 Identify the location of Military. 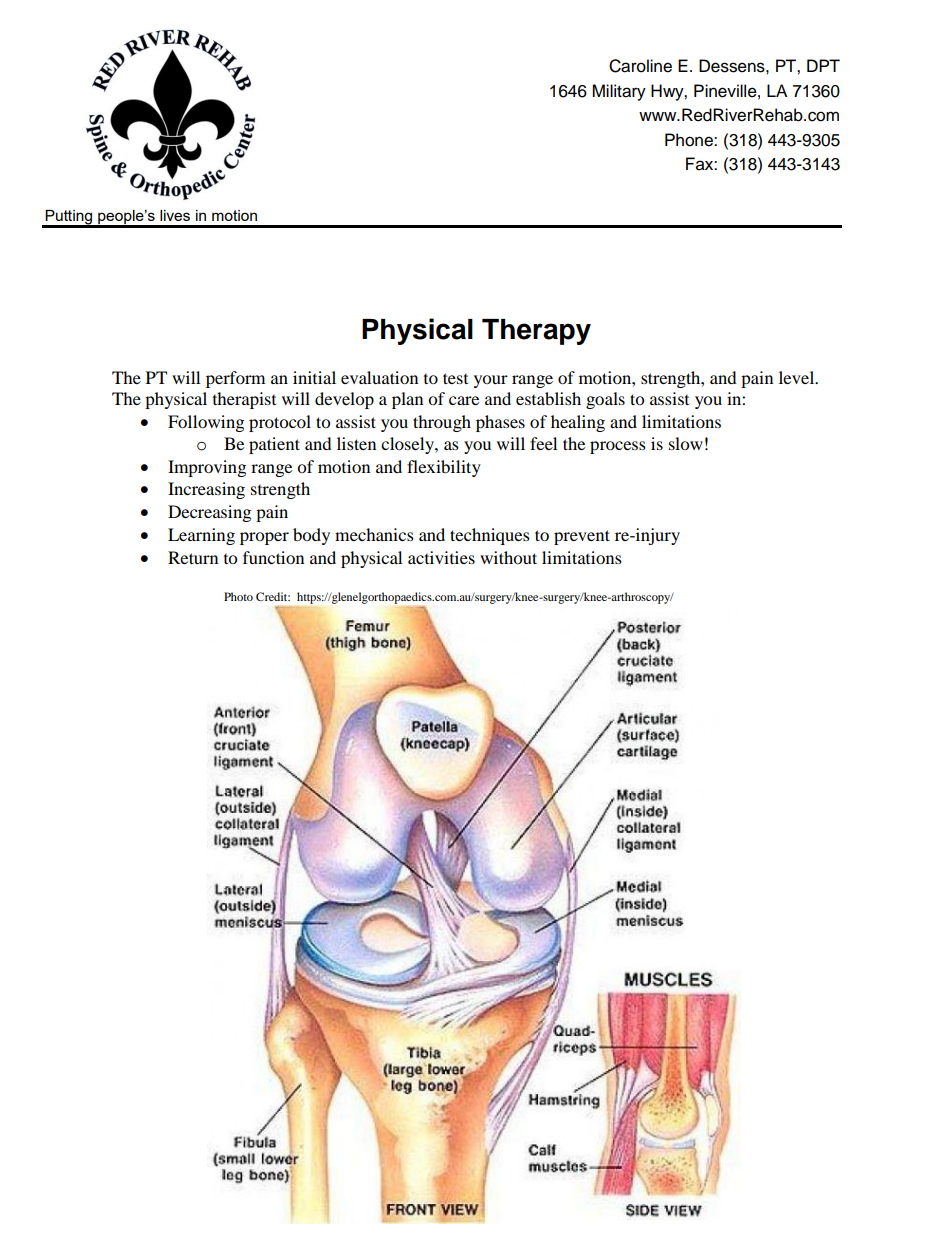
(619, 92).
